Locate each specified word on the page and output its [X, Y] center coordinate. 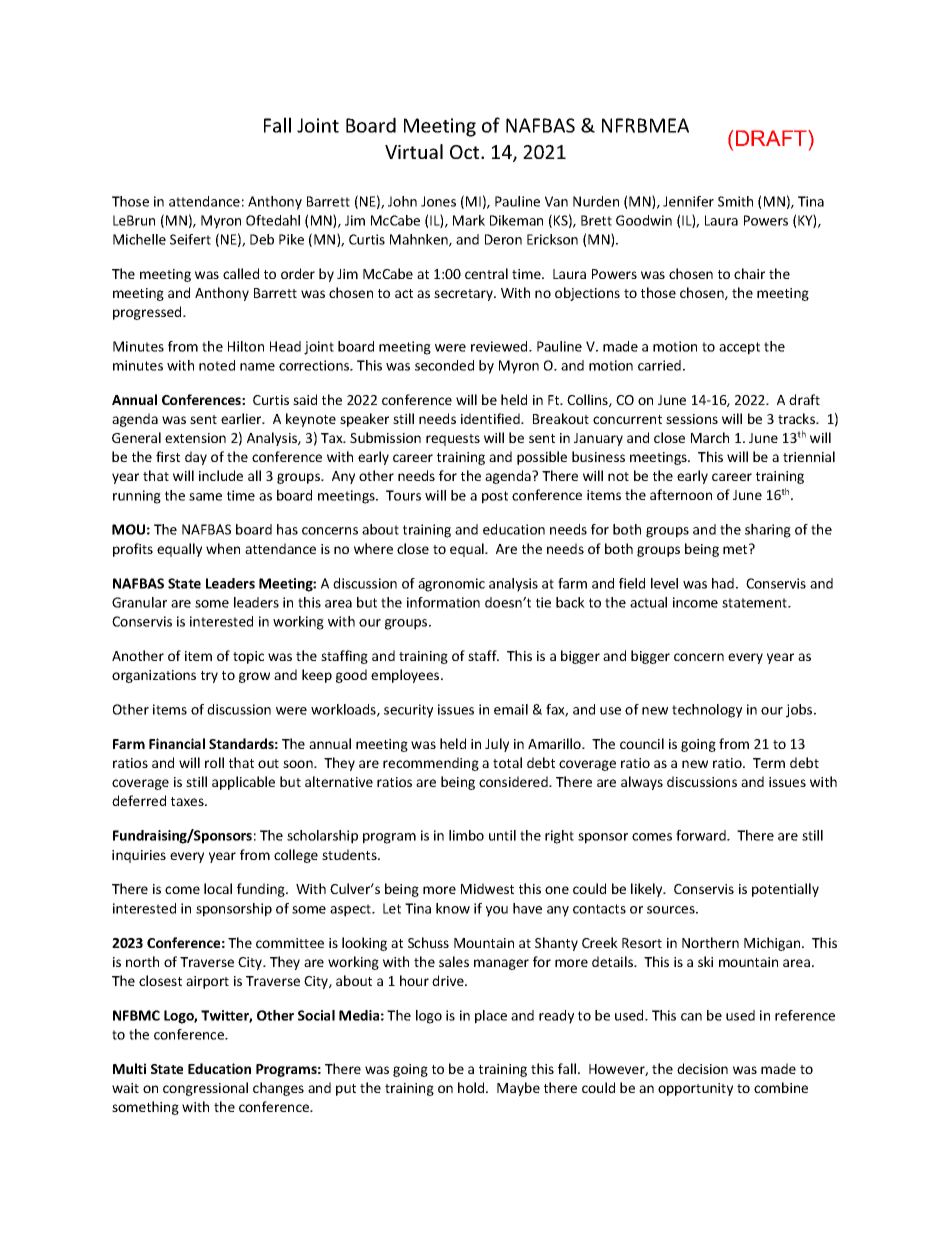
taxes [188, 801]
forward [702, 835]
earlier [242, 418]
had [723, 583]
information [443, 602]
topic [248, 657]
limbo [466, 835]
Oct [466, 152]
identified [491, 418]
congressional [205, 1089]
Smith [735, 201]
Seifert [190, 239]
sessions [692, 419]
